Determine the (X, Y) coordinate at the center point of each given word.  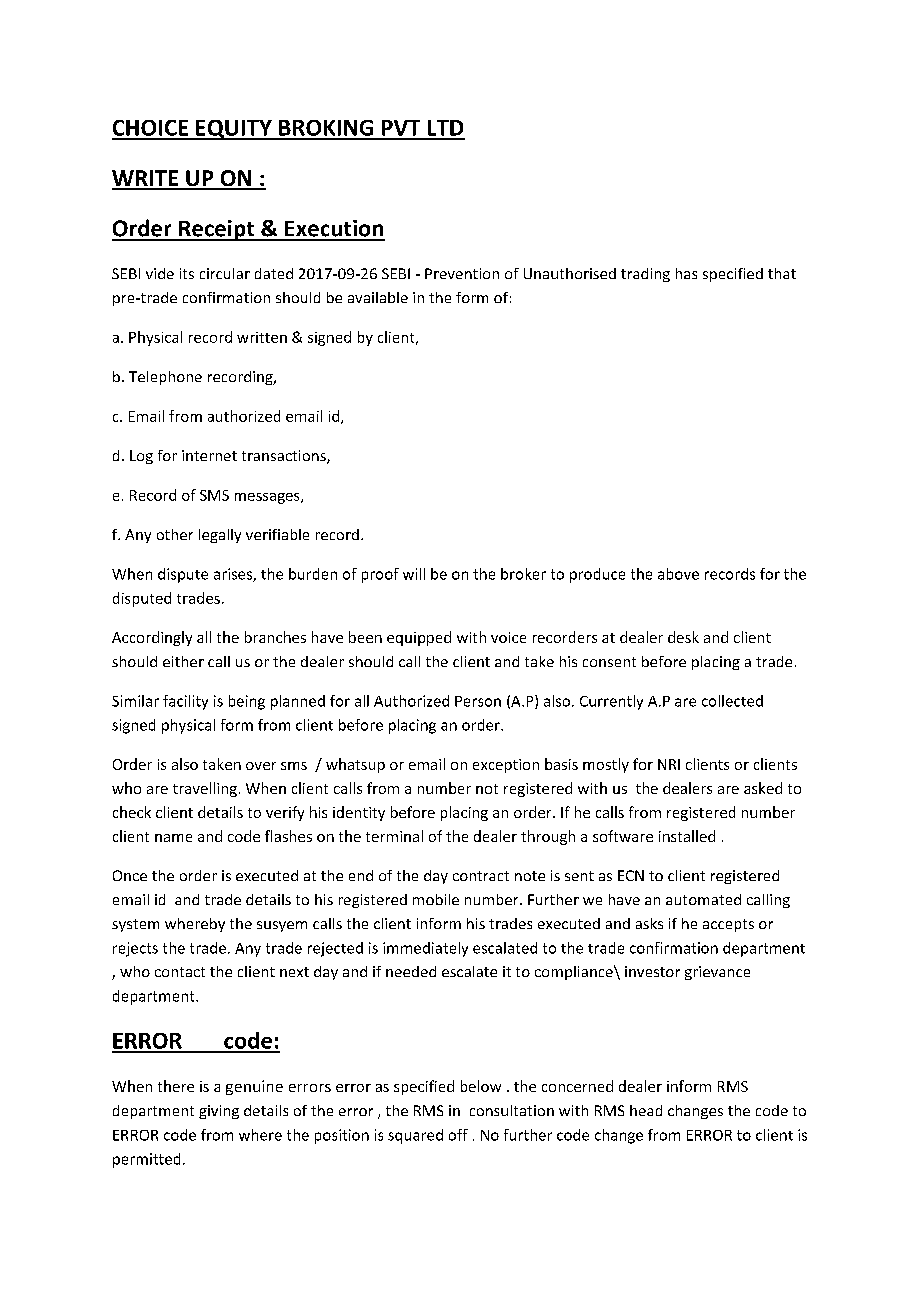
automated (703, 899)
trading (645, 275)
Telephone (165, 378)
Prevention (462, 273)
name (173, 838)
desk (683, 637)
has (686, 273)
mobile (436, 899)
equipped (419, 638)
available (378, 297)
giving (219, 1112)
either (183, 661)
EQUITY (234, 130)
